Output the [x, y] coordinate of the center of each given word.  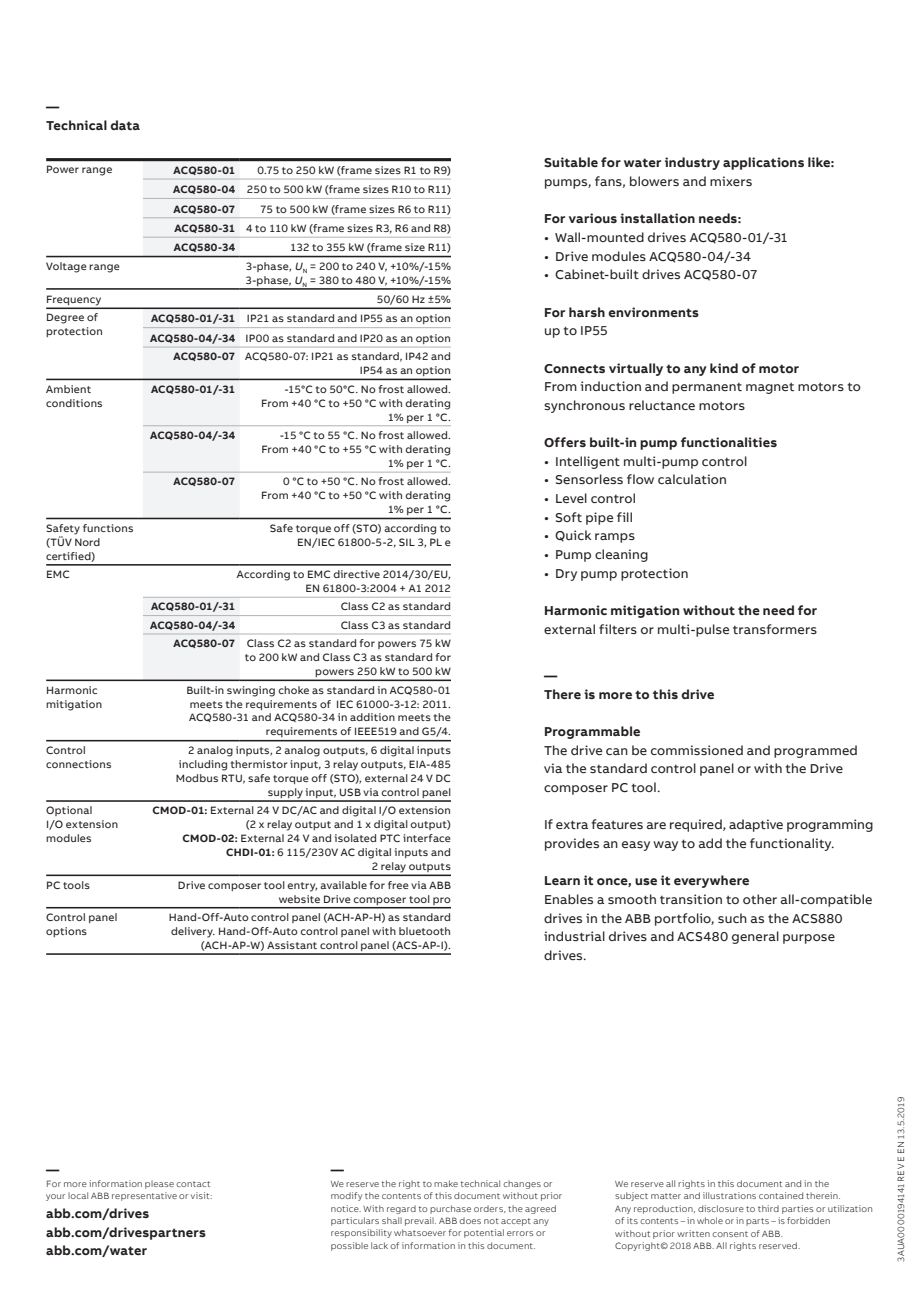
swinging [251, 691]
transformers [775, 629]
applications [763, 163]
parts [757, 1222]
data [125, 125]
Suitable [571, 162]
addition [372, 717]
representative [144, 1196]
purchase [450, 1209]
